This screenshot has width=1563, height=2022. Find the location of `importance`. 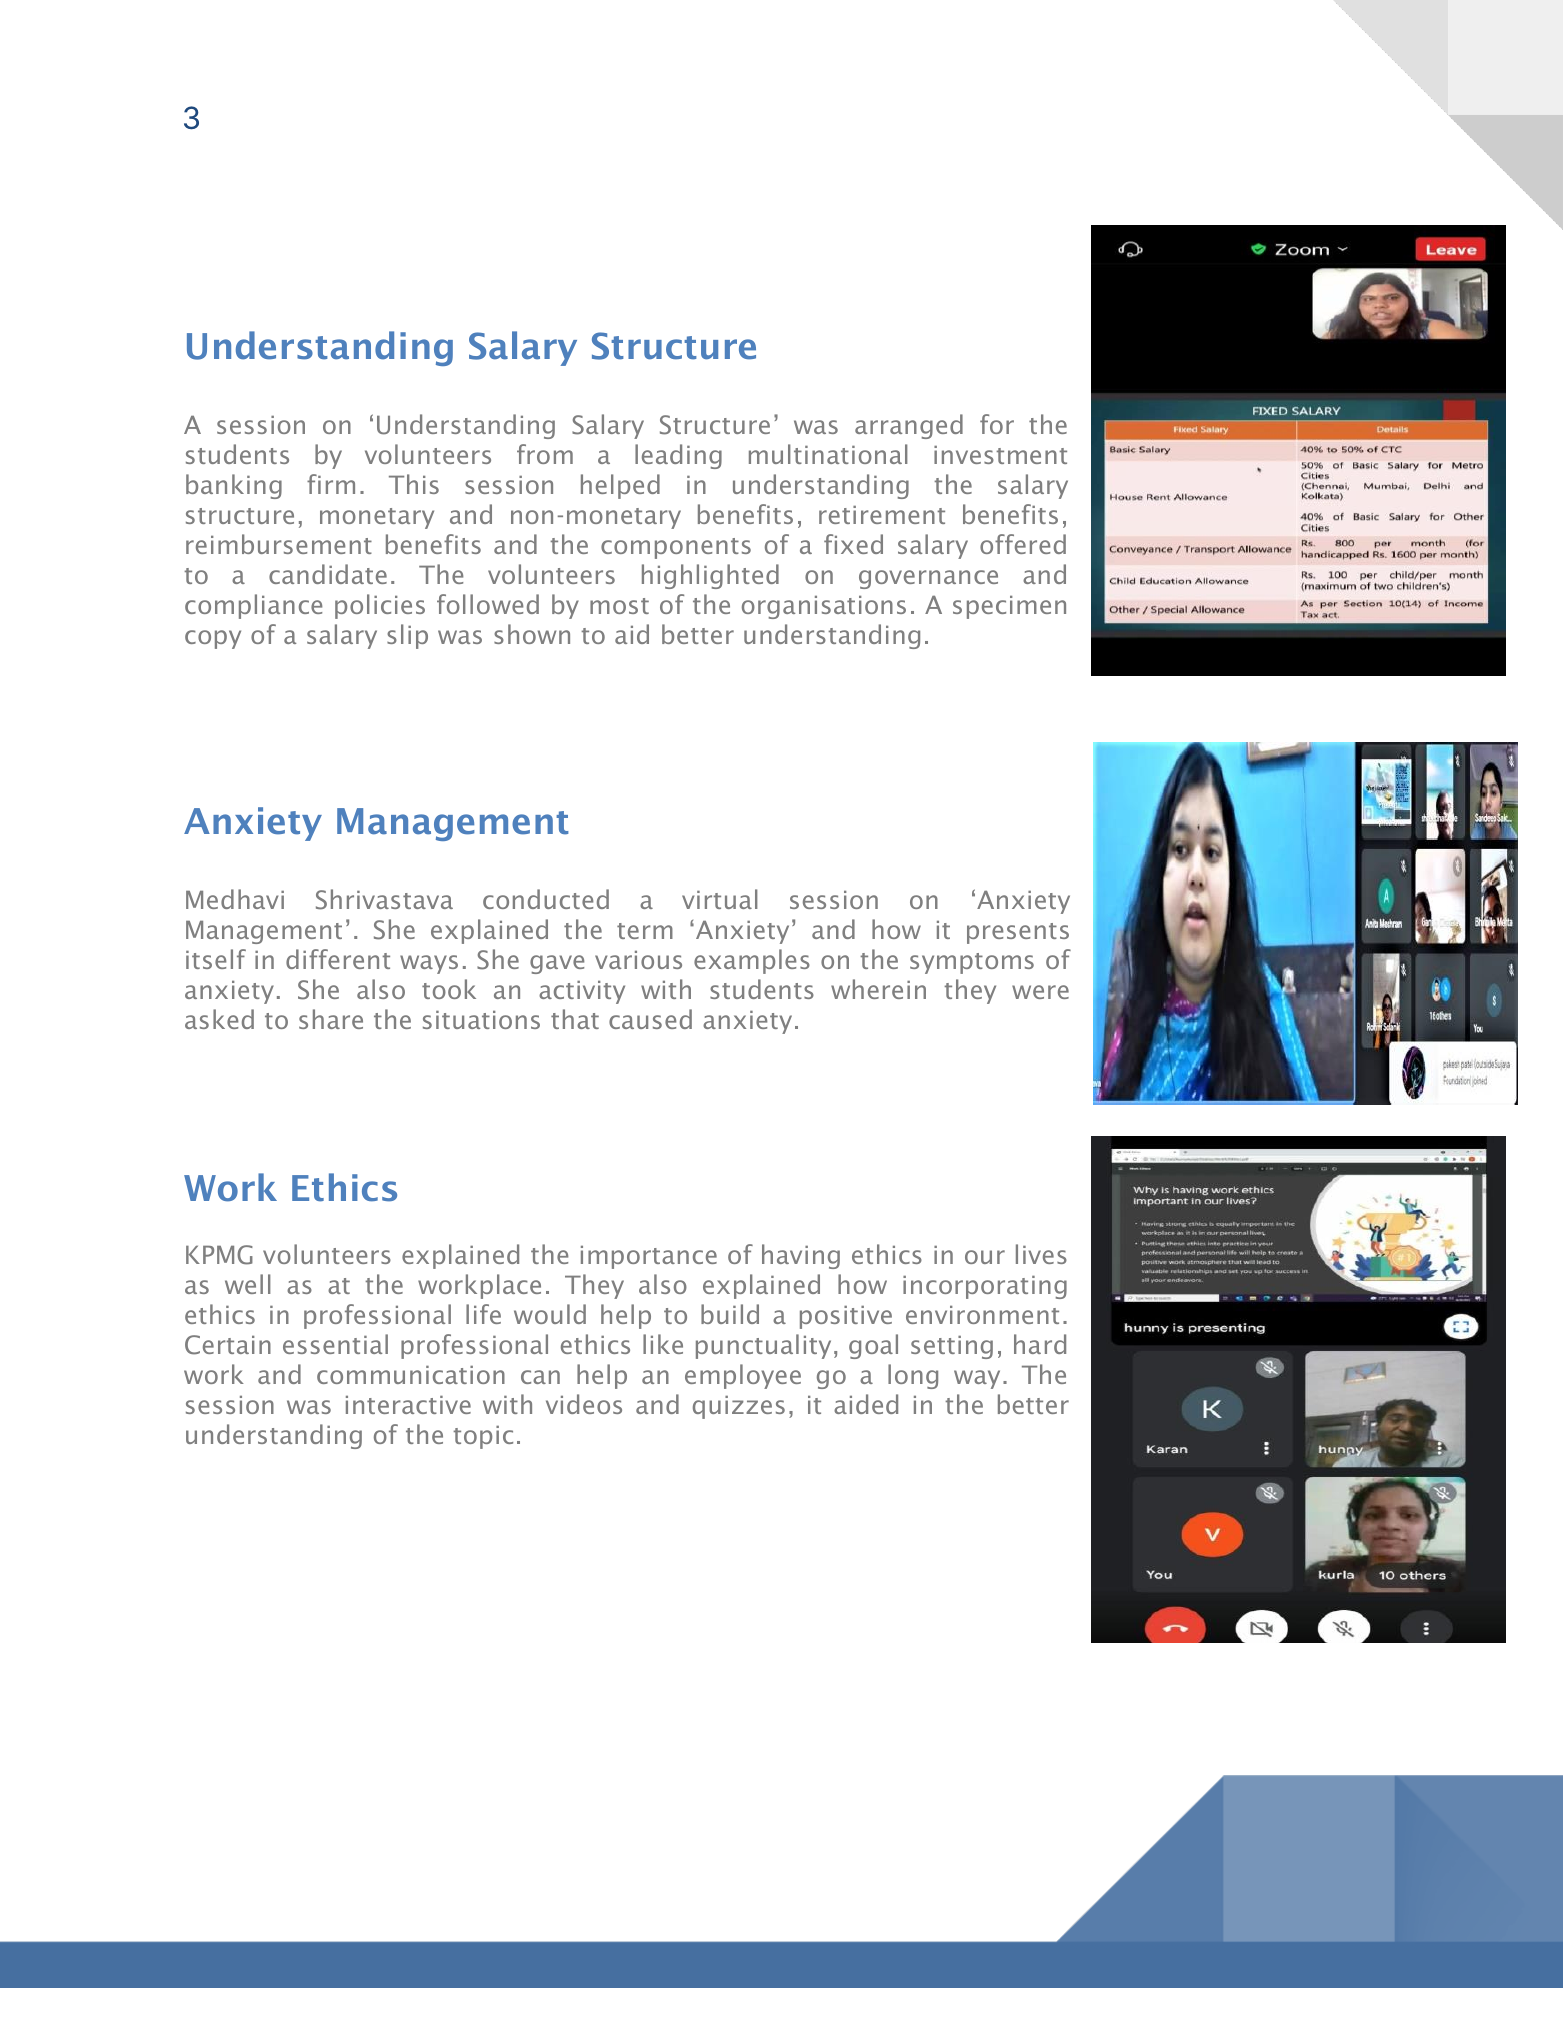

importance is located at coordinates (649, 1257).
